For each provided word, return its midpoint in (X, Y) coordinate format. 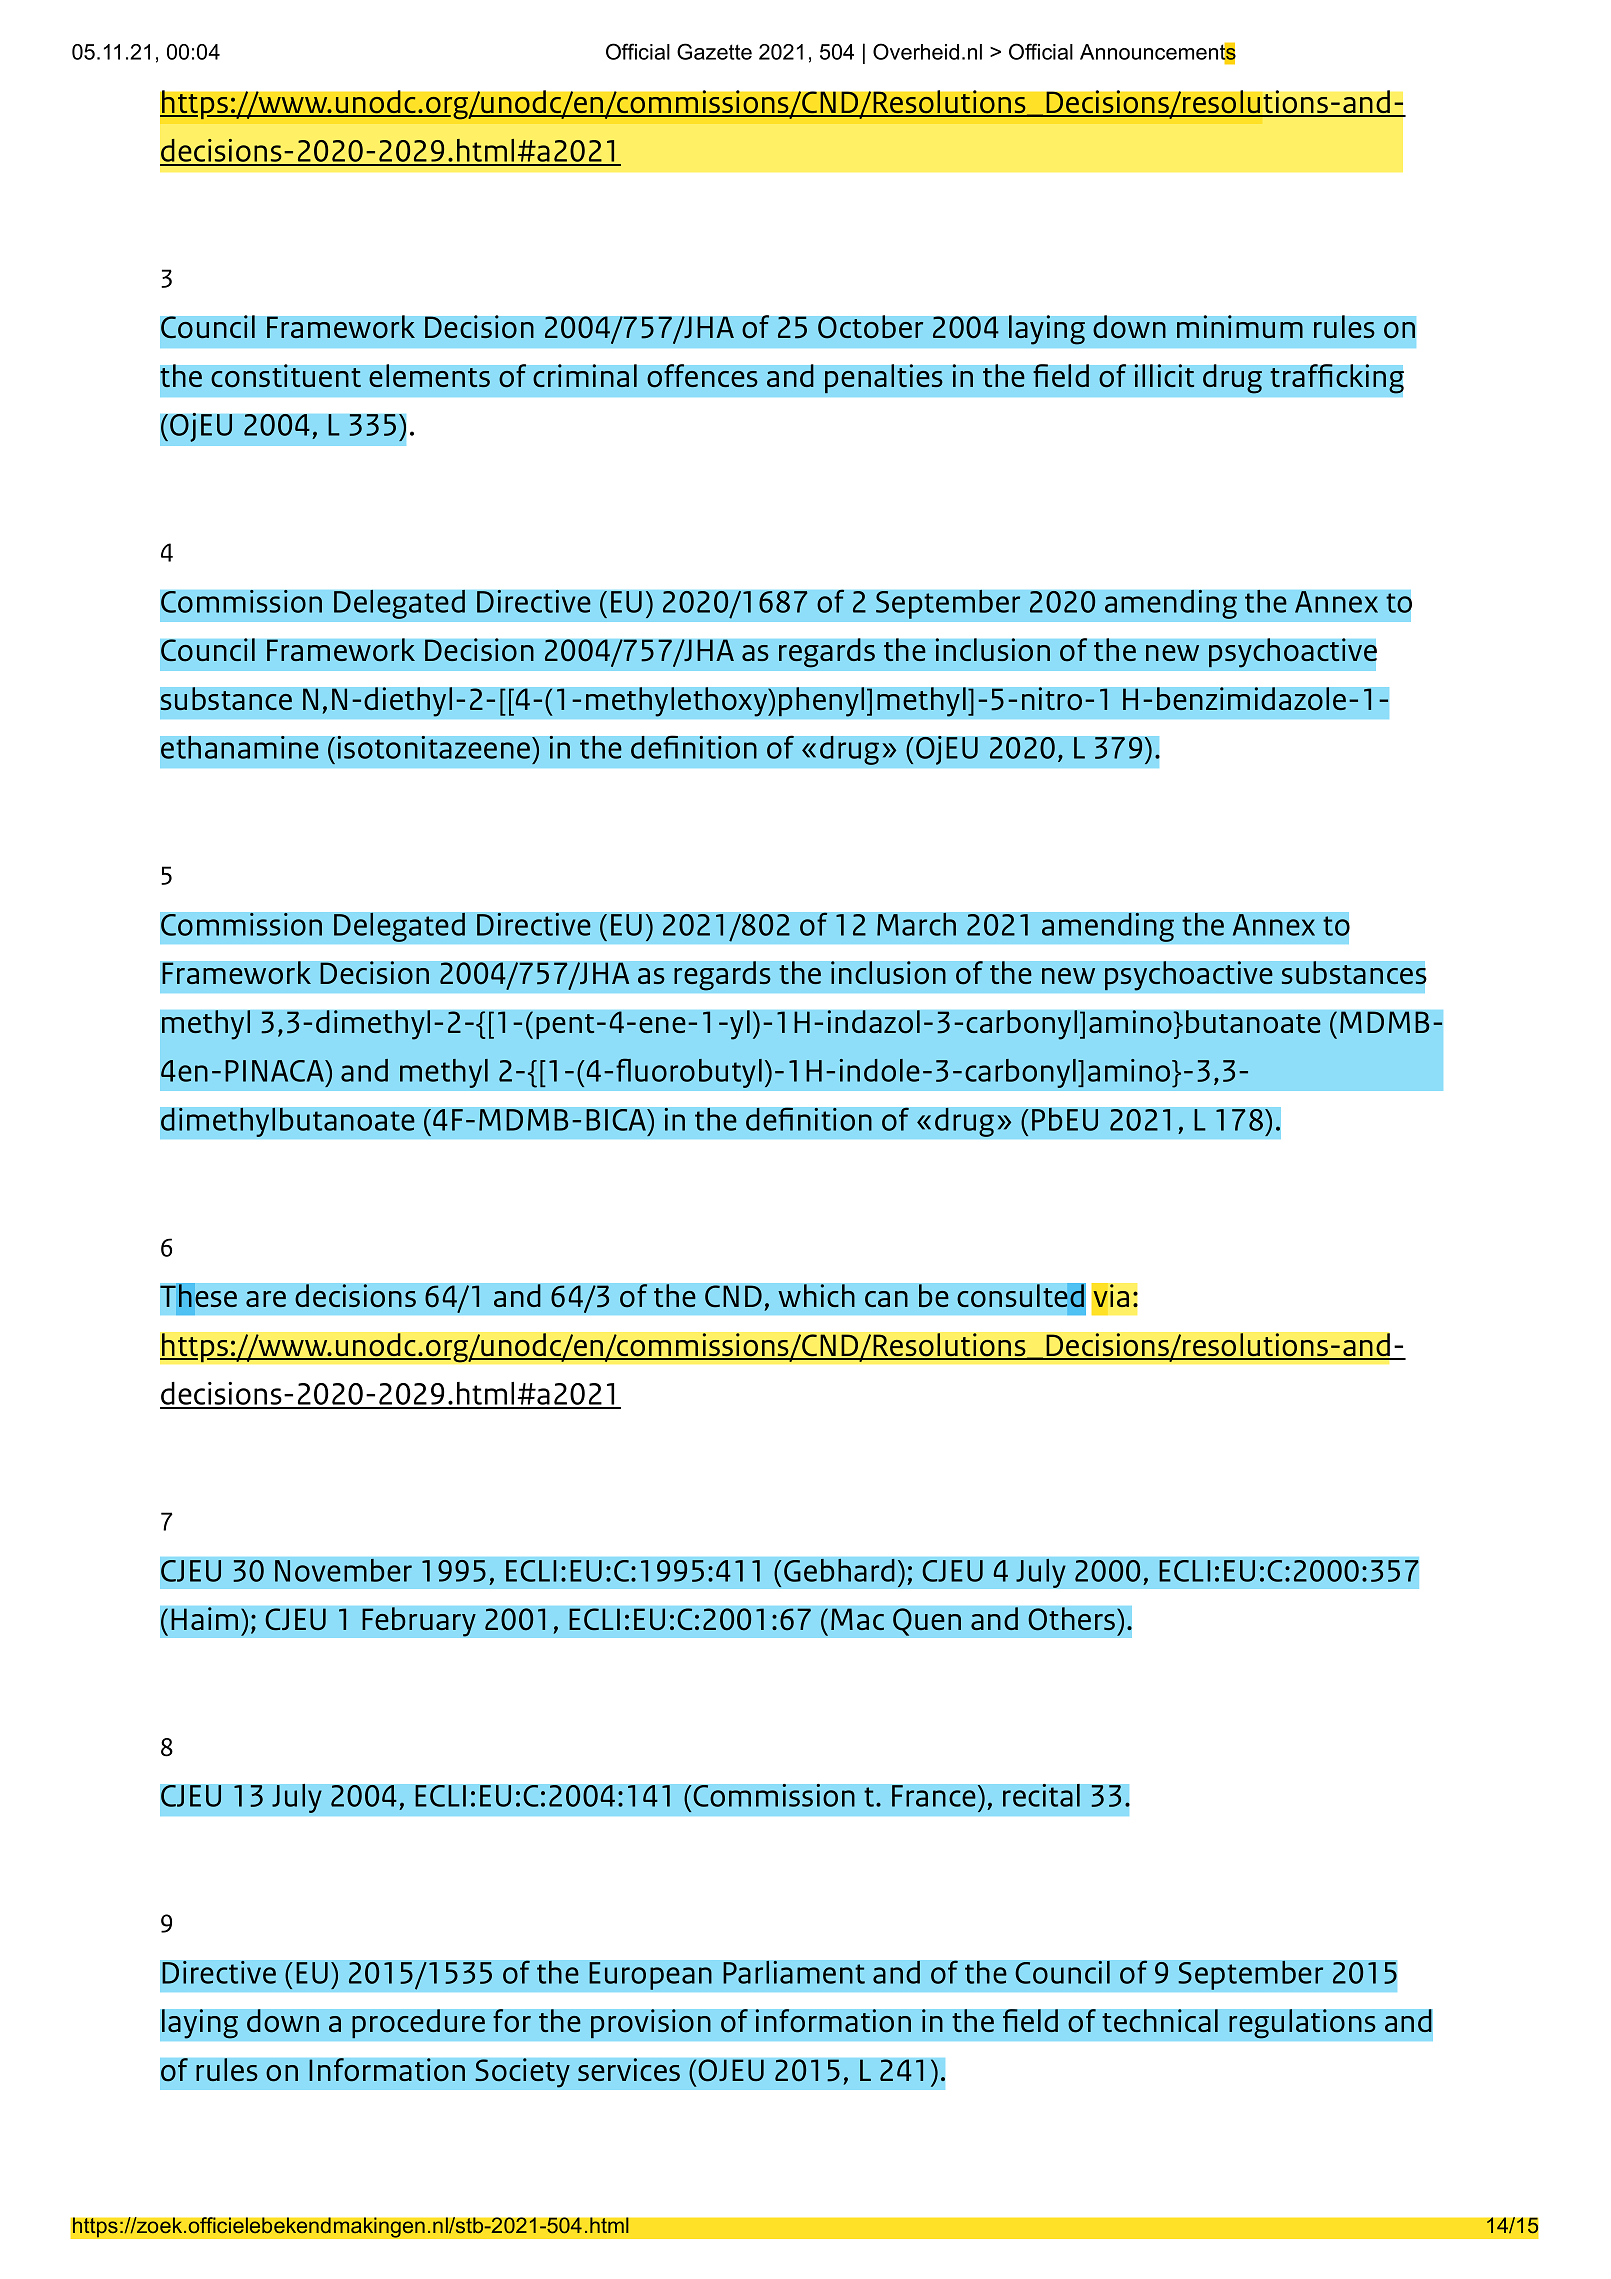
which (816, 1296)
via (1110, 1296)
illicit (1164, 376)
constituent (286, 376)
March (916, 924)
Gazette (714, 51)
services (629, 2070)
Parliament (794, 1972)
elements (429, 376)
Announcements (1158, 52)
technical (1160, 2021)
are (266, 1299)
